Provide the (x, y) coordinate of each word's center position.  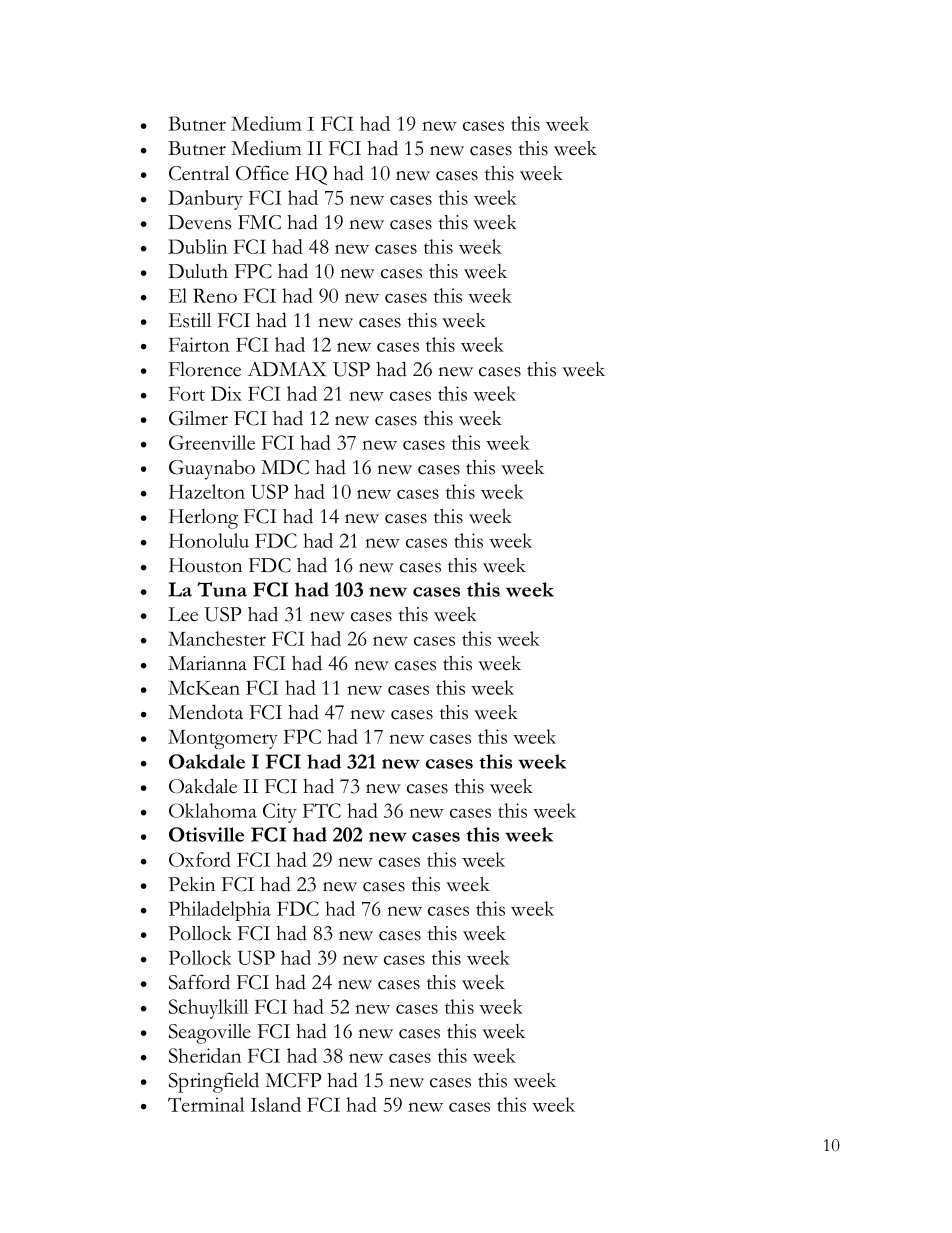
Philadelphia (220, 911)
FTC (322, 810)
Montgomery (223, 739)
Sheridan (205, 1055)
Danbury (205, 200)
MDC (285, 467)
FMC (259, 222)
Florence (205, 369)
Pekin (191, 884)
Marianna (207, 663)
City (280, 813)
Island (275, 1104)
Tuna (222, 589)
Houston (205, 565)
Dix (226, 393)
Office (262, 173)
